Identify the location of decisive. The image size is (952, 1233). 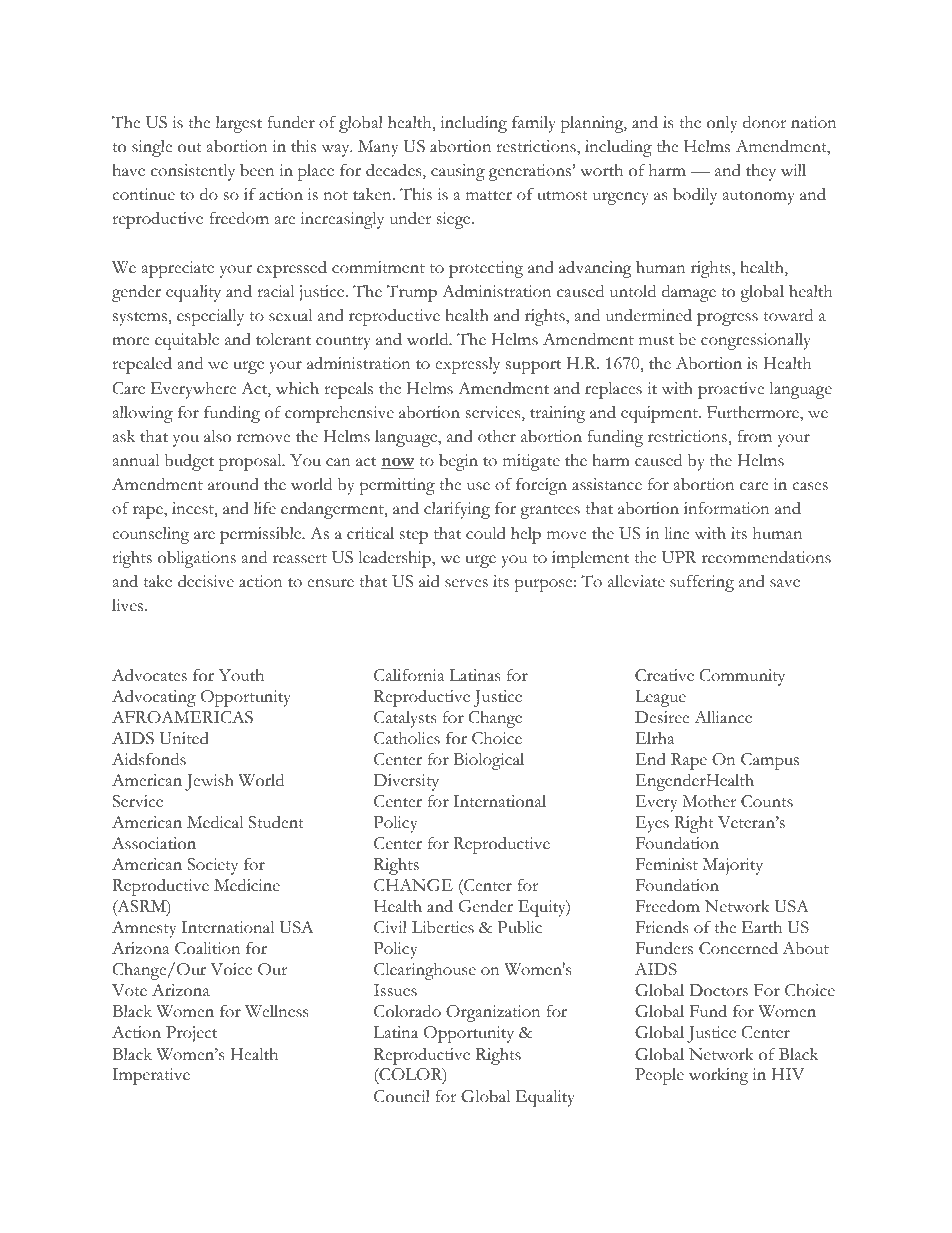
(206, 581).
